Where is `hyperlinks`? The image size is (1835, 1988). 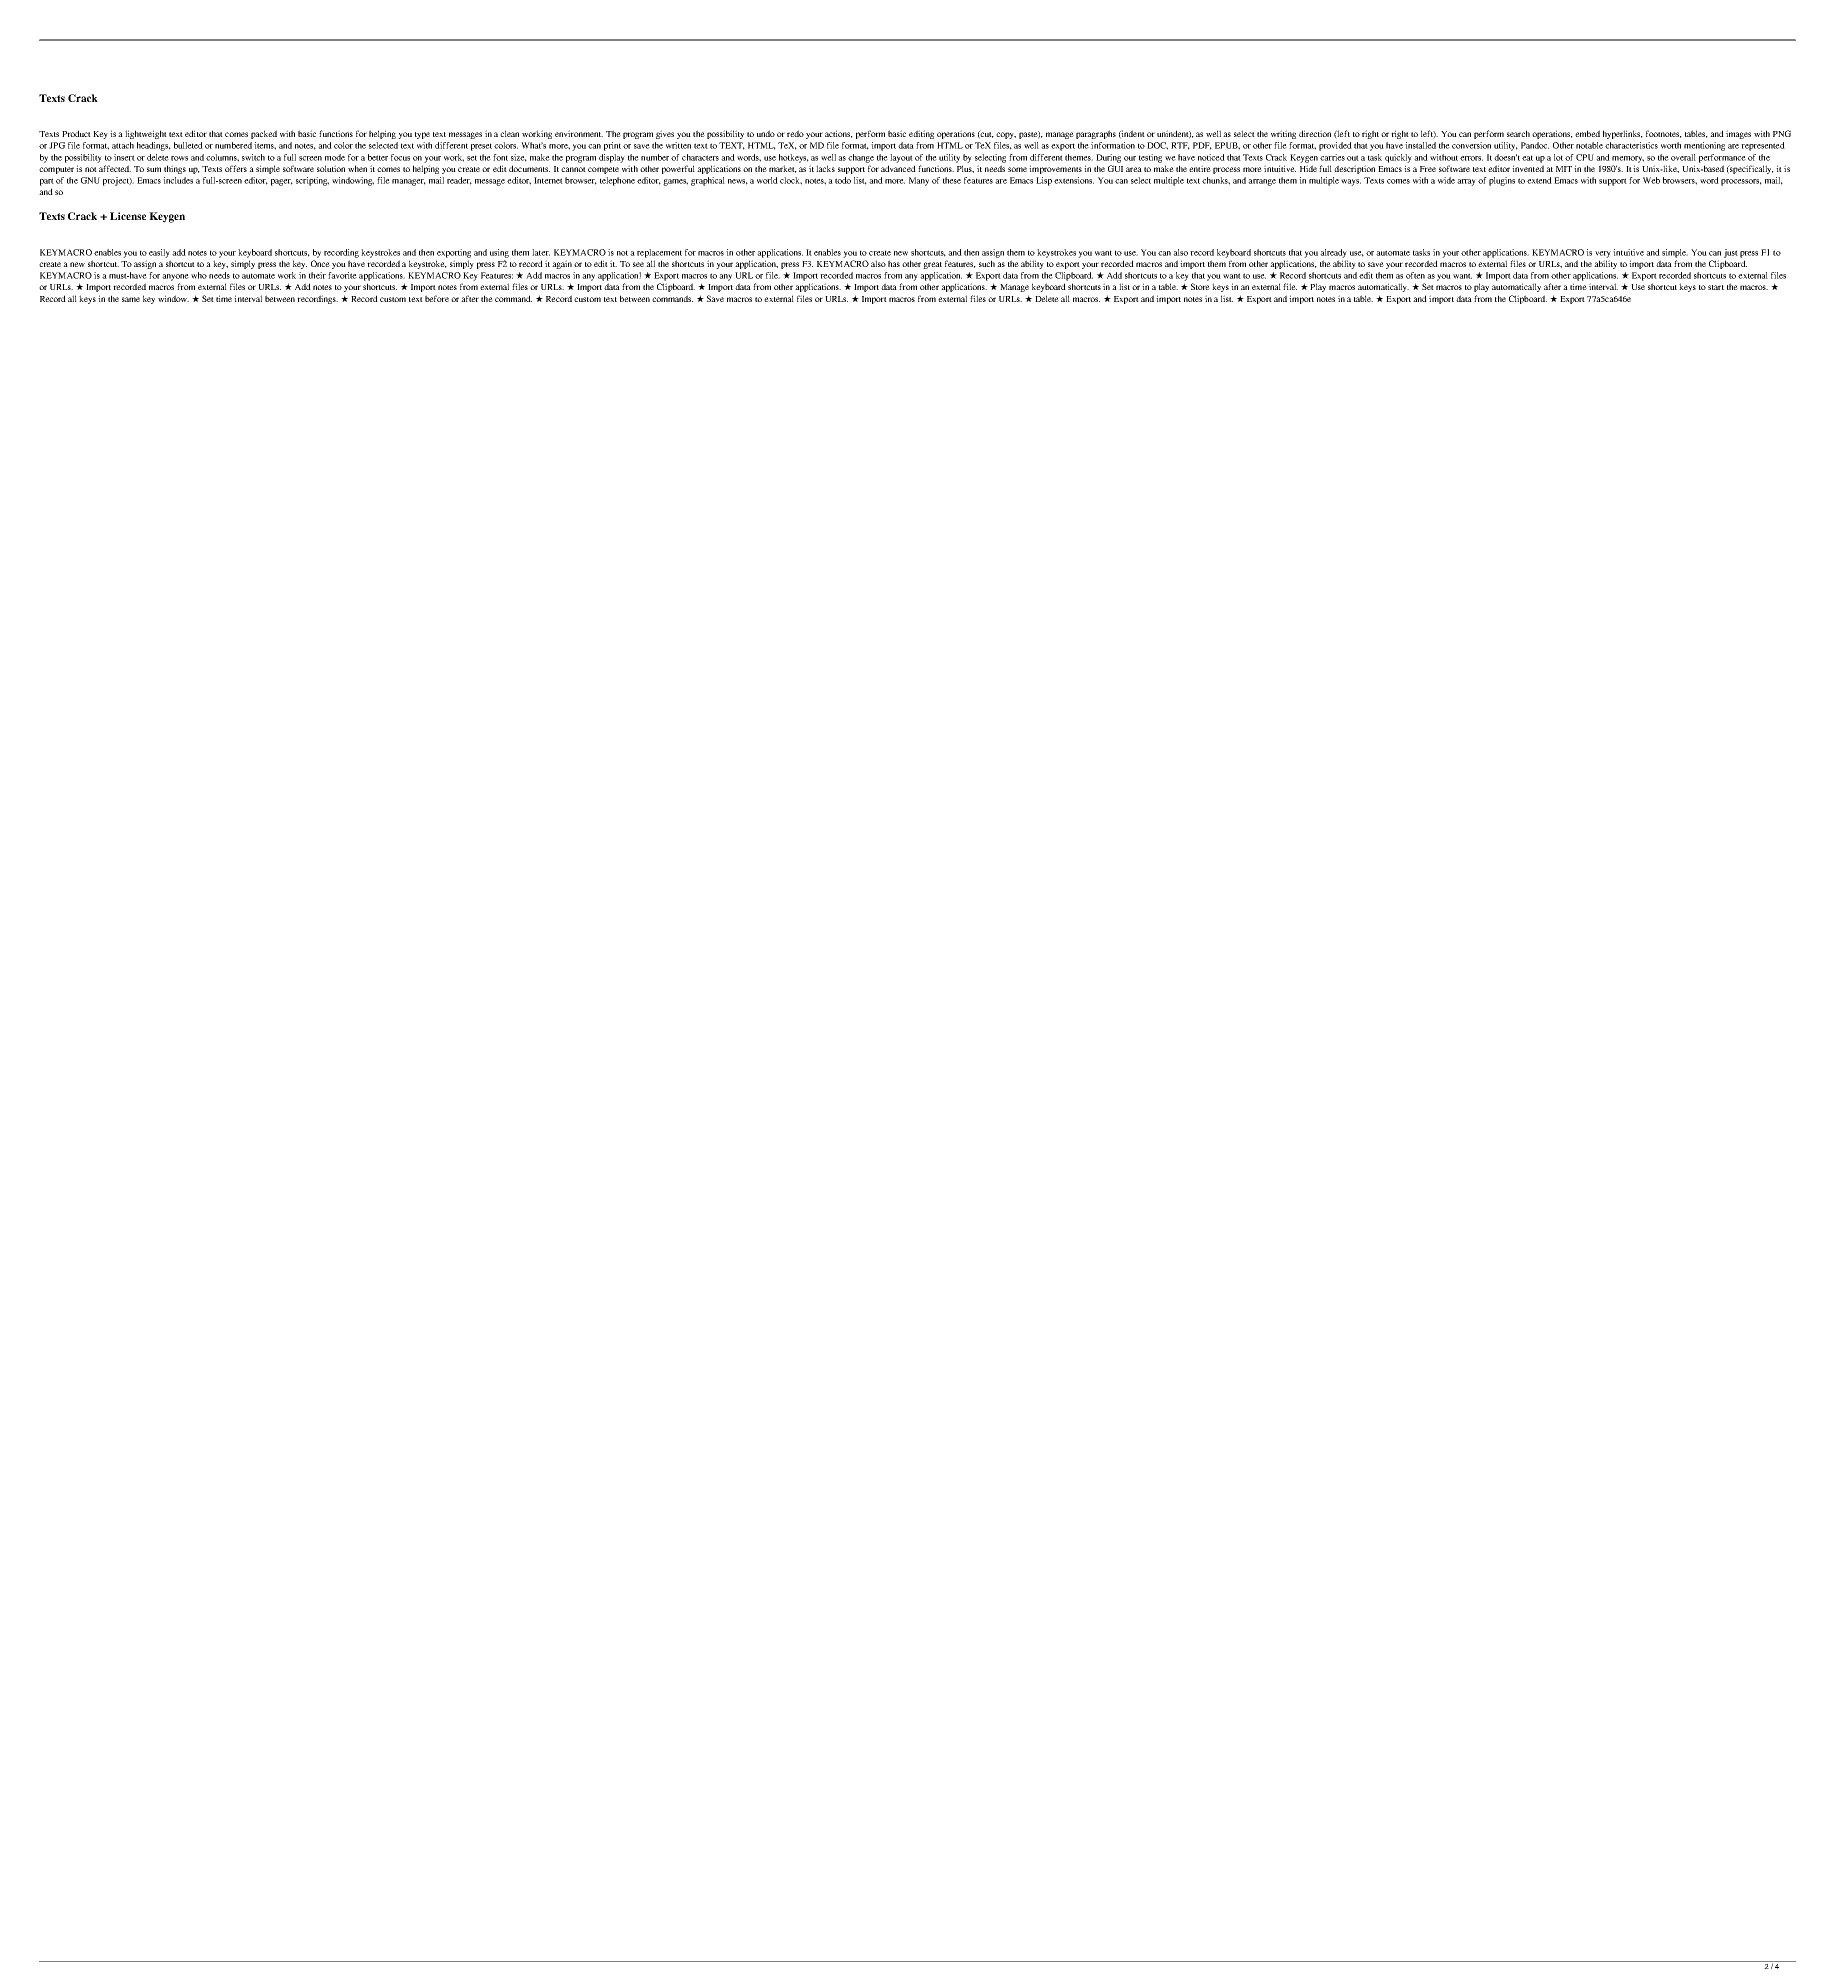
hyperlinks is located at coordinates (1623, 134).
